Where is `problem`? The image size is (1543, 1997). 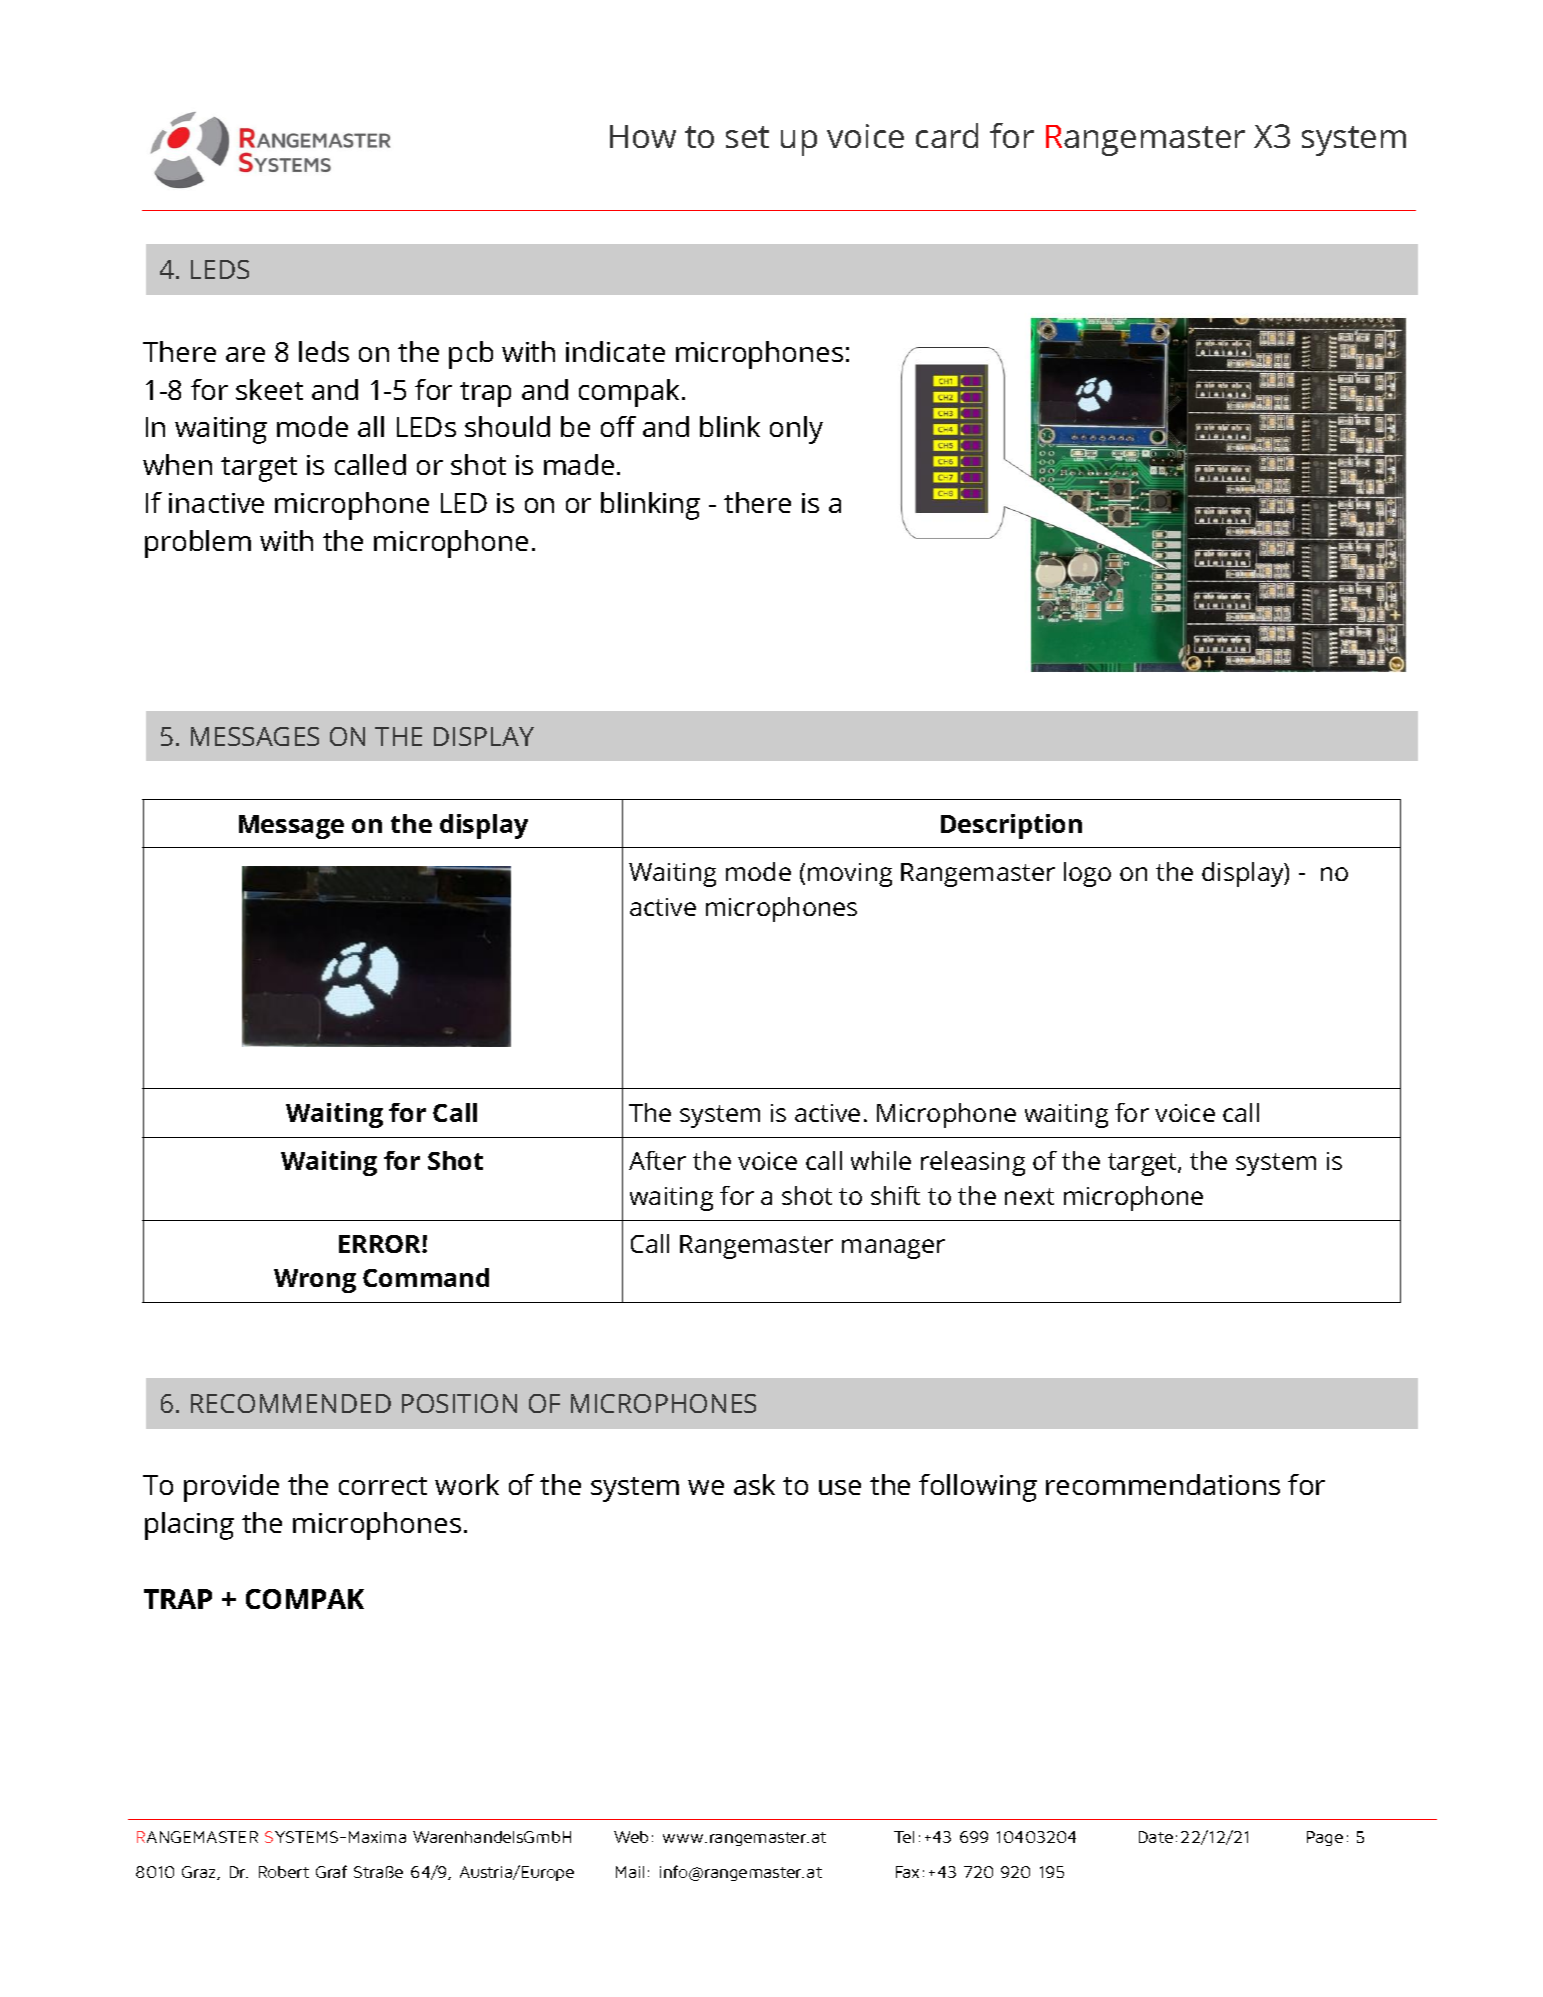 problem is located at coordinates (198, 544).
